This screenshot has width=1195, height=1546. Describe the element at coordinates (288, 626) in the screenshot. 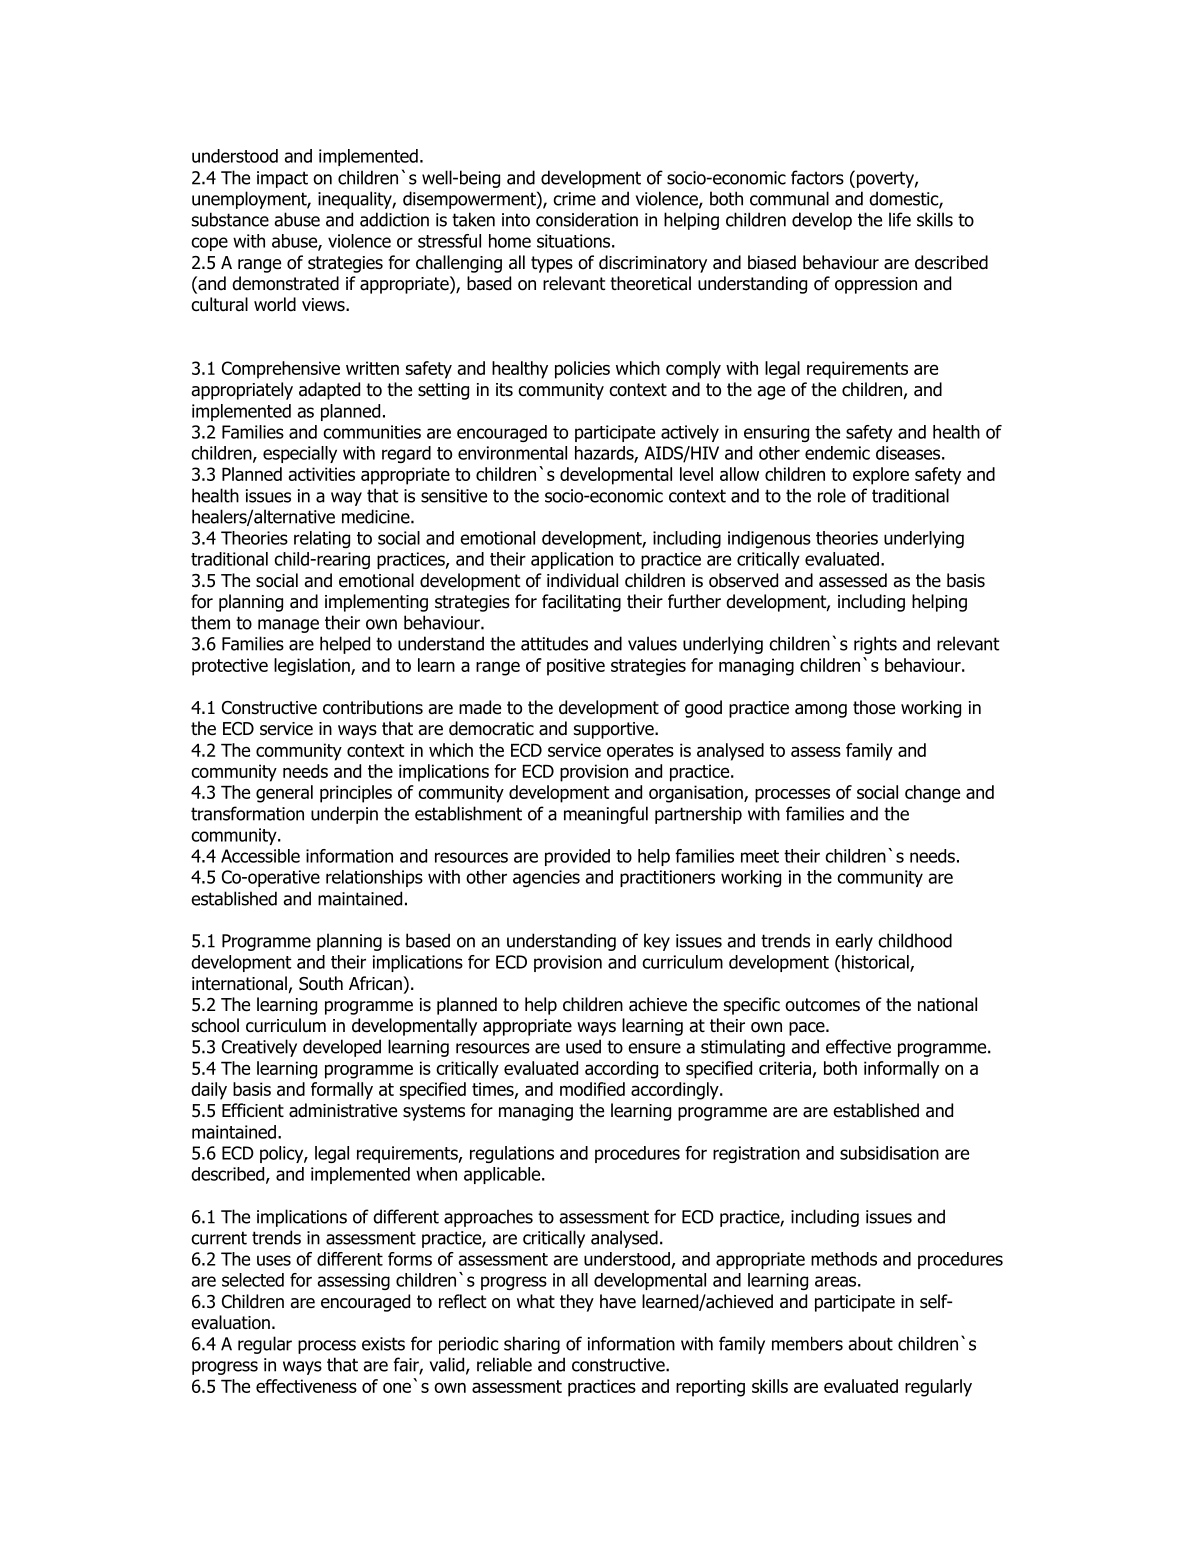

I see `manage` at that location.
